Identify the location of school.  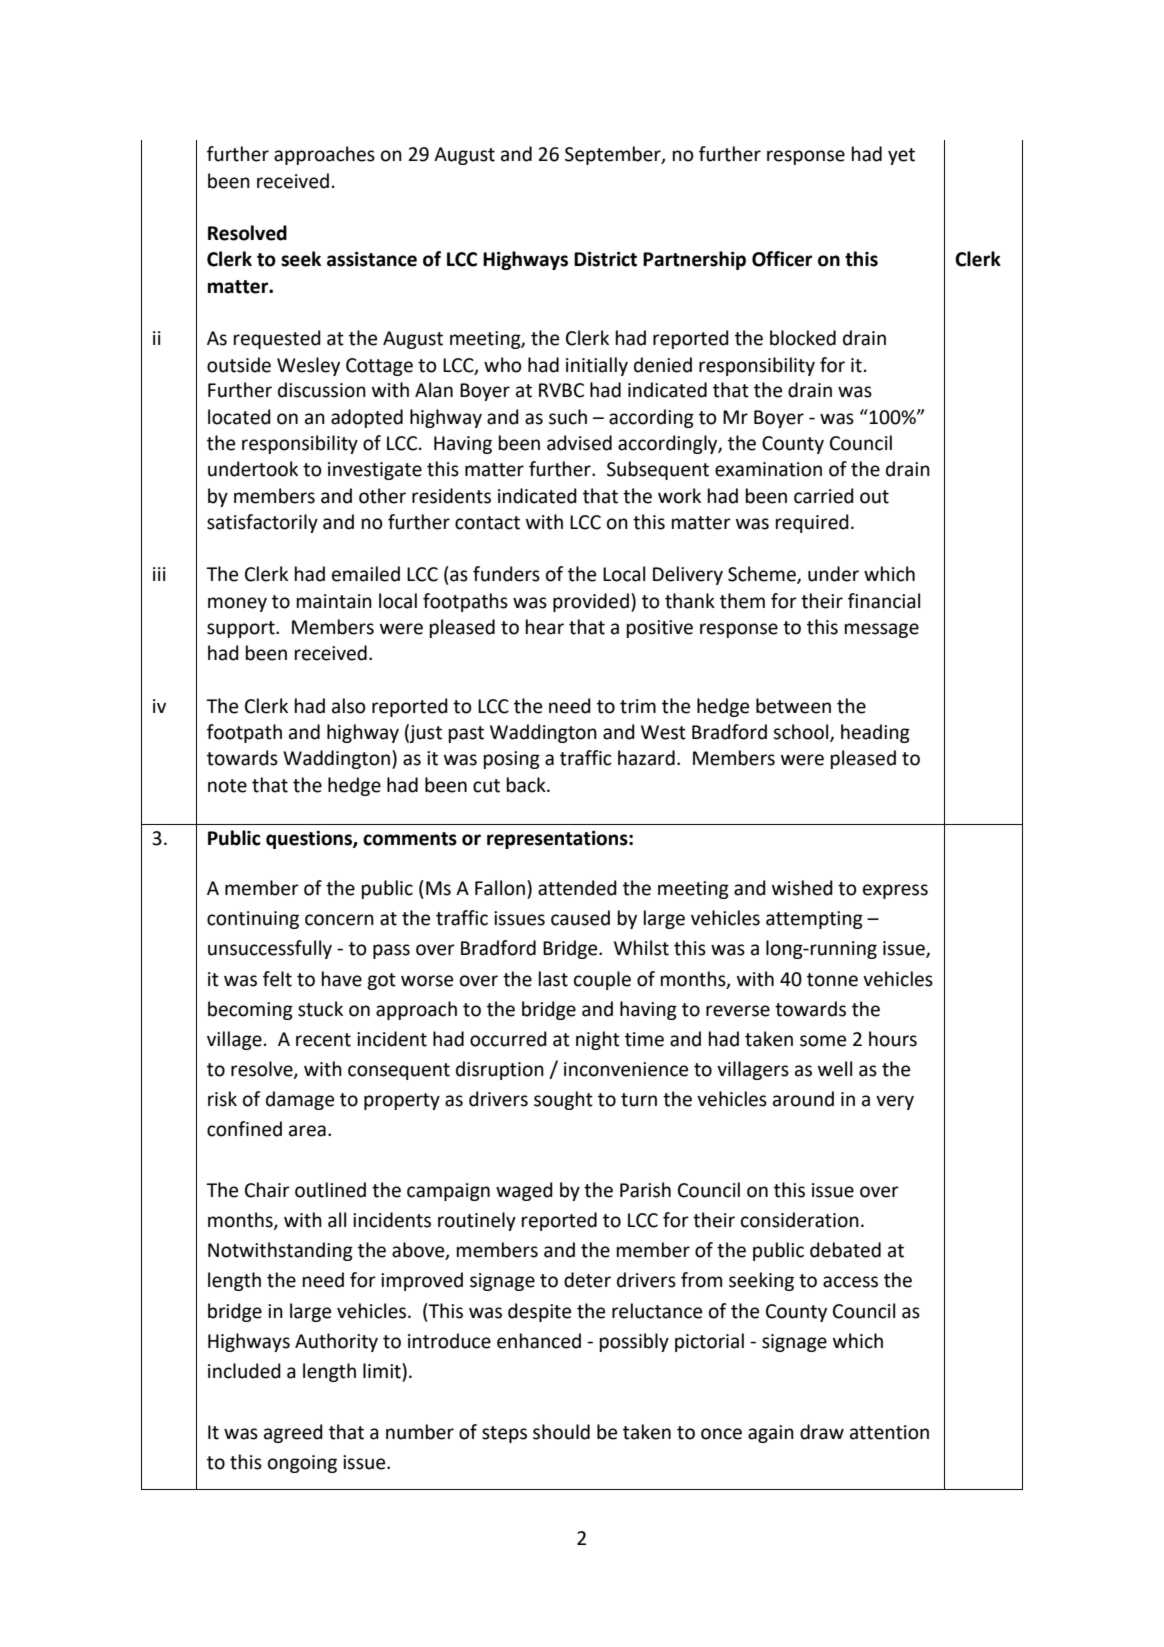
(802, 733).
